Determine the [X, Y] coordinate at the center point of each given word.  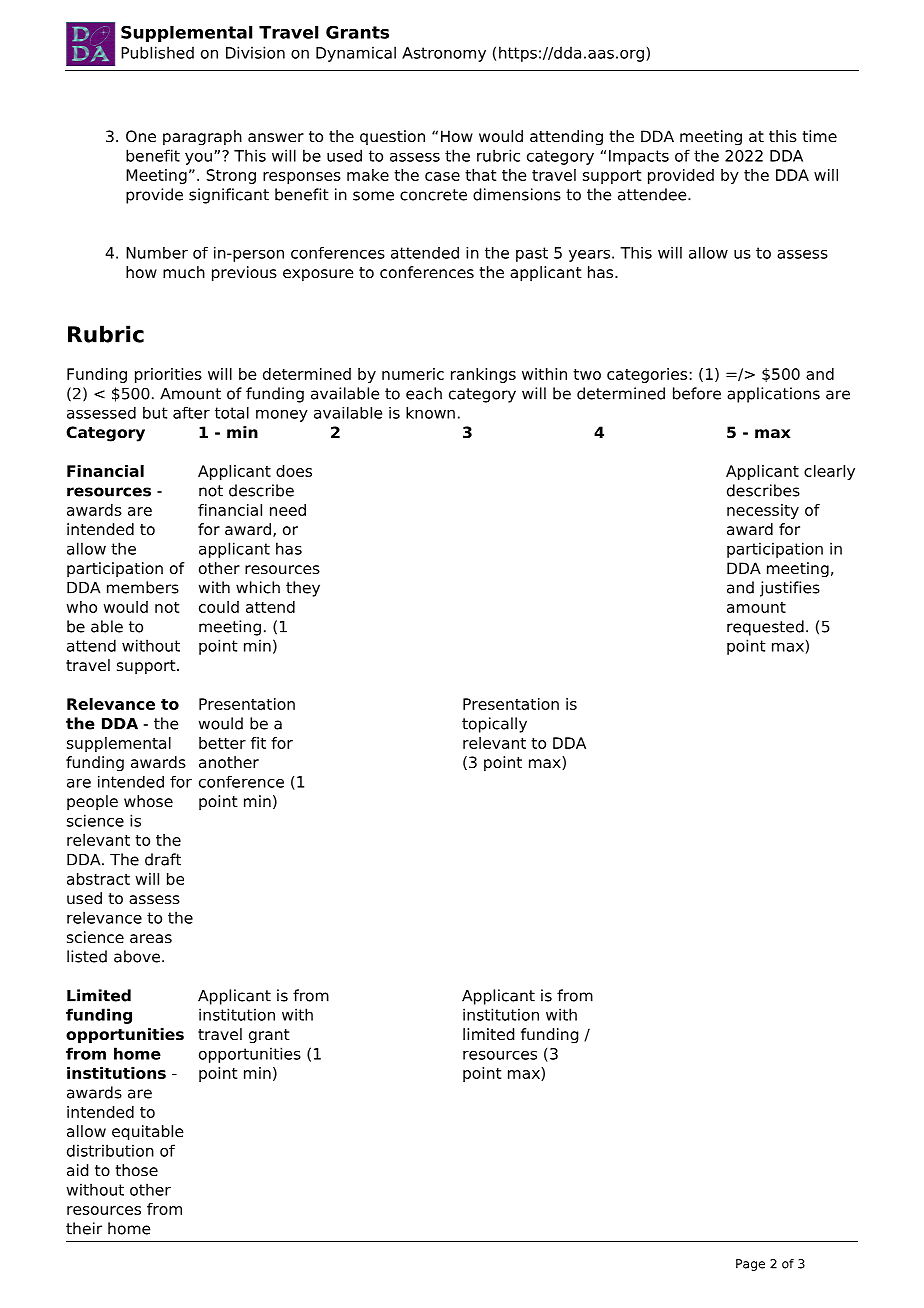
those [136, 1170]
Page [750, 1265]
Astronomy [444, 54]
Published [157, 52]
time [819, 136]
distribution [110, 1150]
